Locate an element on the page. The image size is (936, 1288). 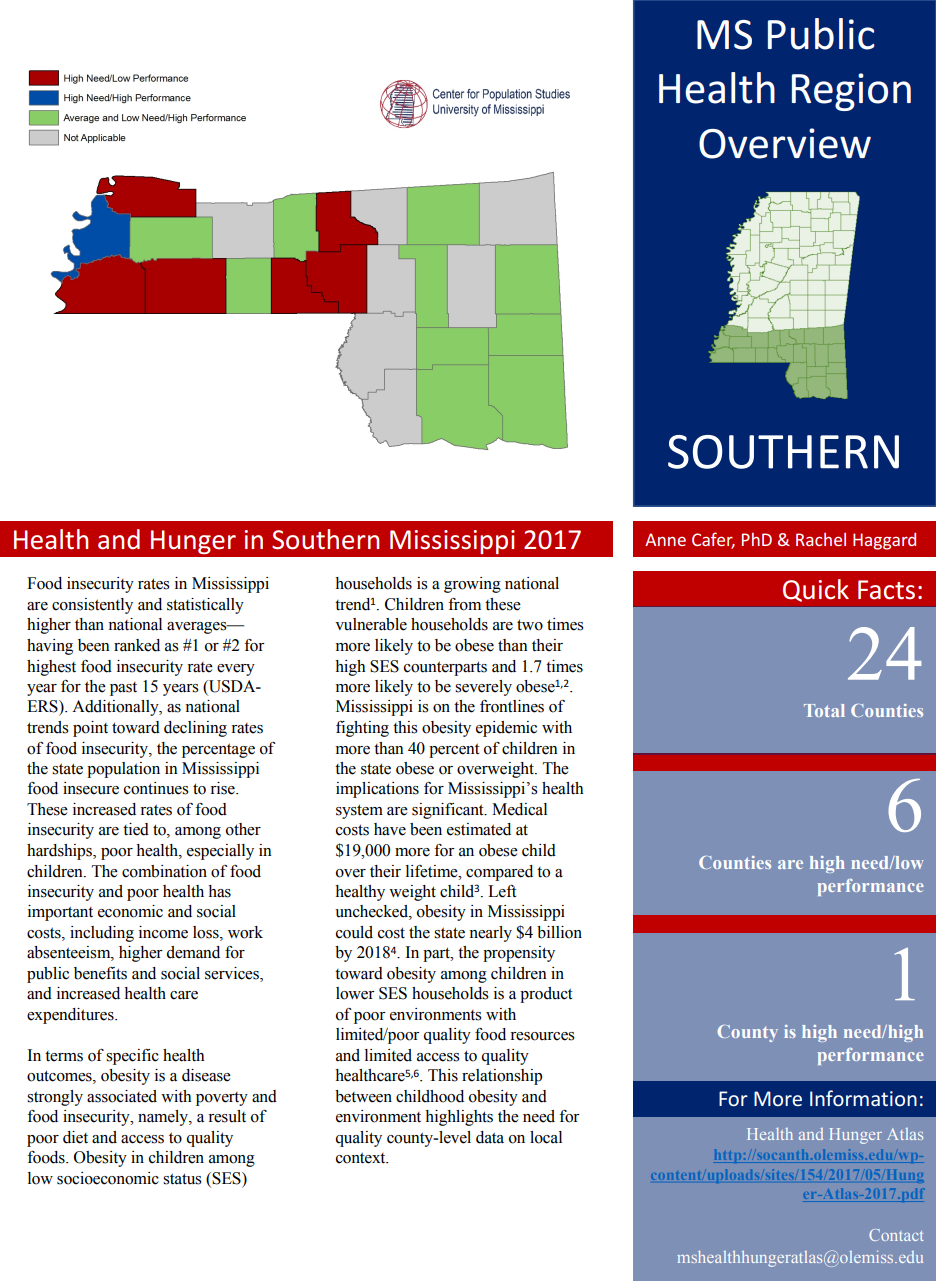
data is located at coordinates (490, 1137).
